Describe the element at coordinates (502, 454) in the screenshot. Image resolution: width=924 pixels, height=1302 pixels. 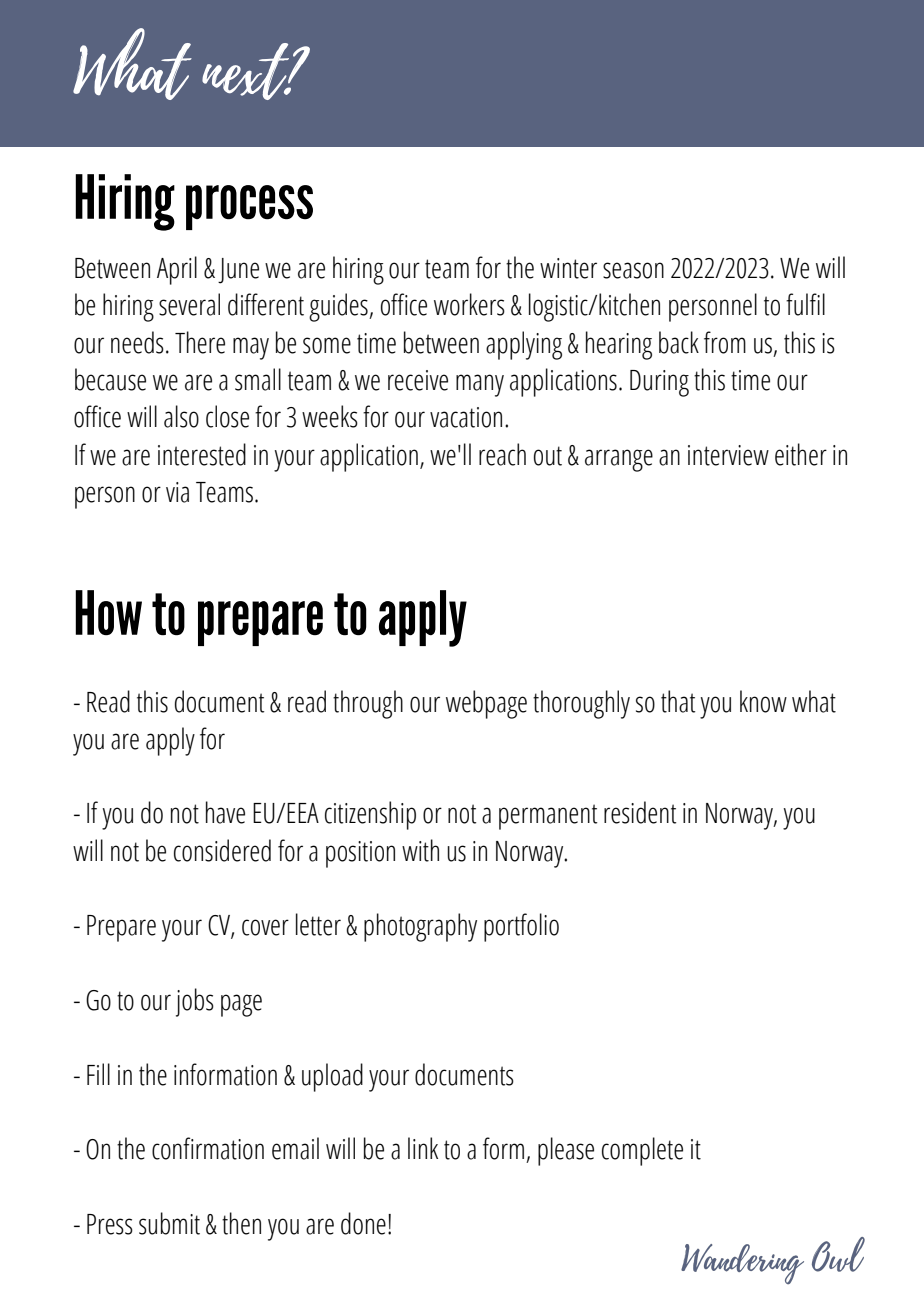
I see `reach` at that location.
